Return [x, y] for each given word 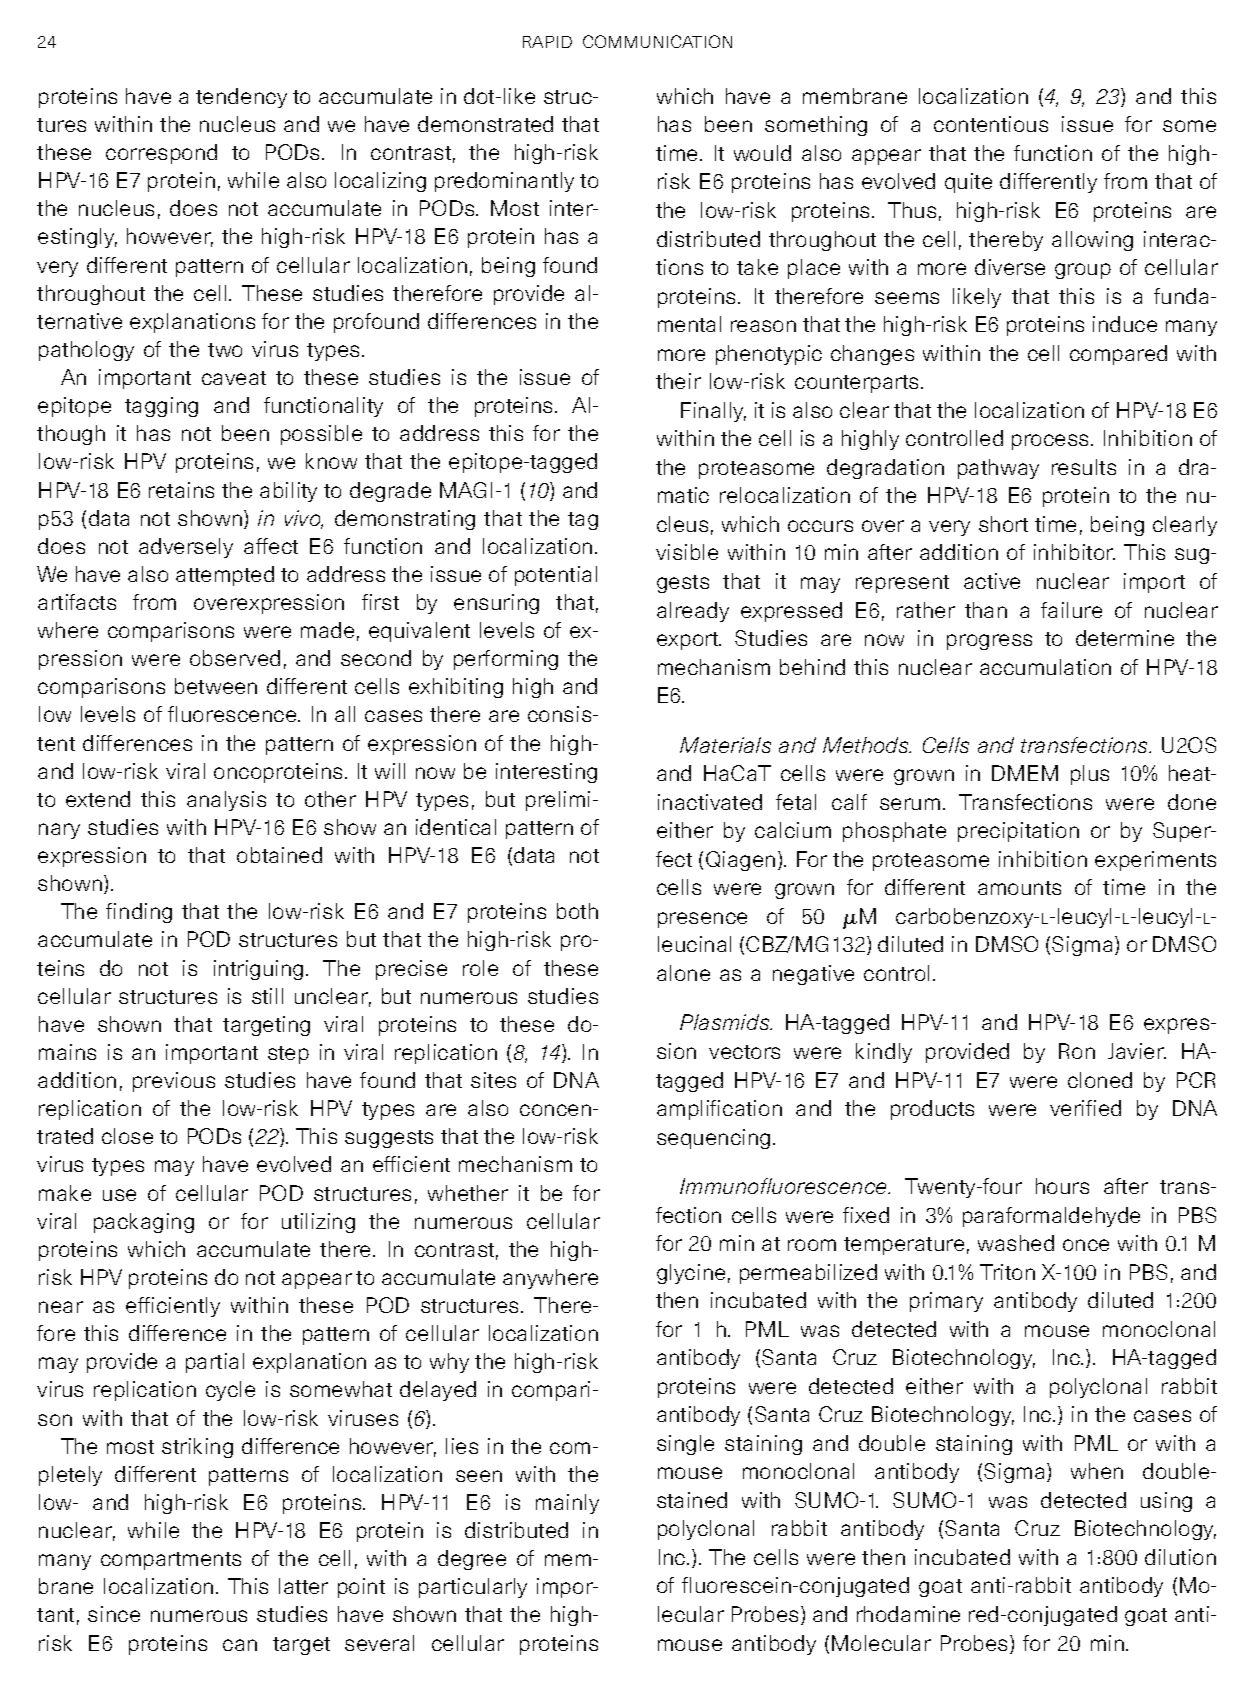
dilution [1180, 1557]
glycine [691, 1274]
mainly [567, 1504]
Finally [713, 412]
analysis [226, 801]
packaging [144, 1223]
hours [1062, 1186]
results [1084, 467]
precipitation [1018, 832]
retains [181, 490]
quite [968, 183]
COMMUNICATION [657, 41]
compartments [171, 1561]
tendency [241, 98]
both [577, 911]
